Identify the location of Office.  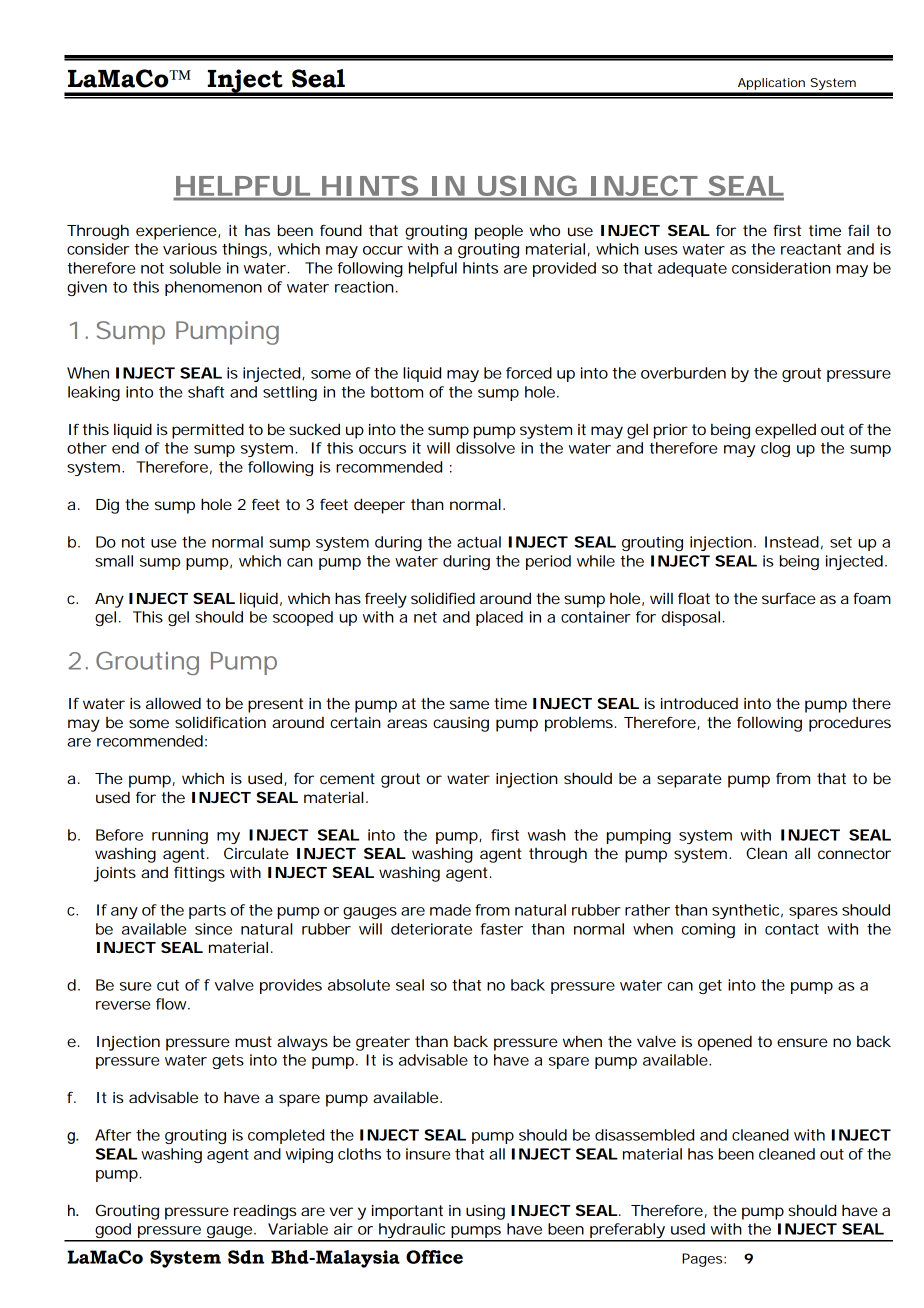
(434, 1257).
